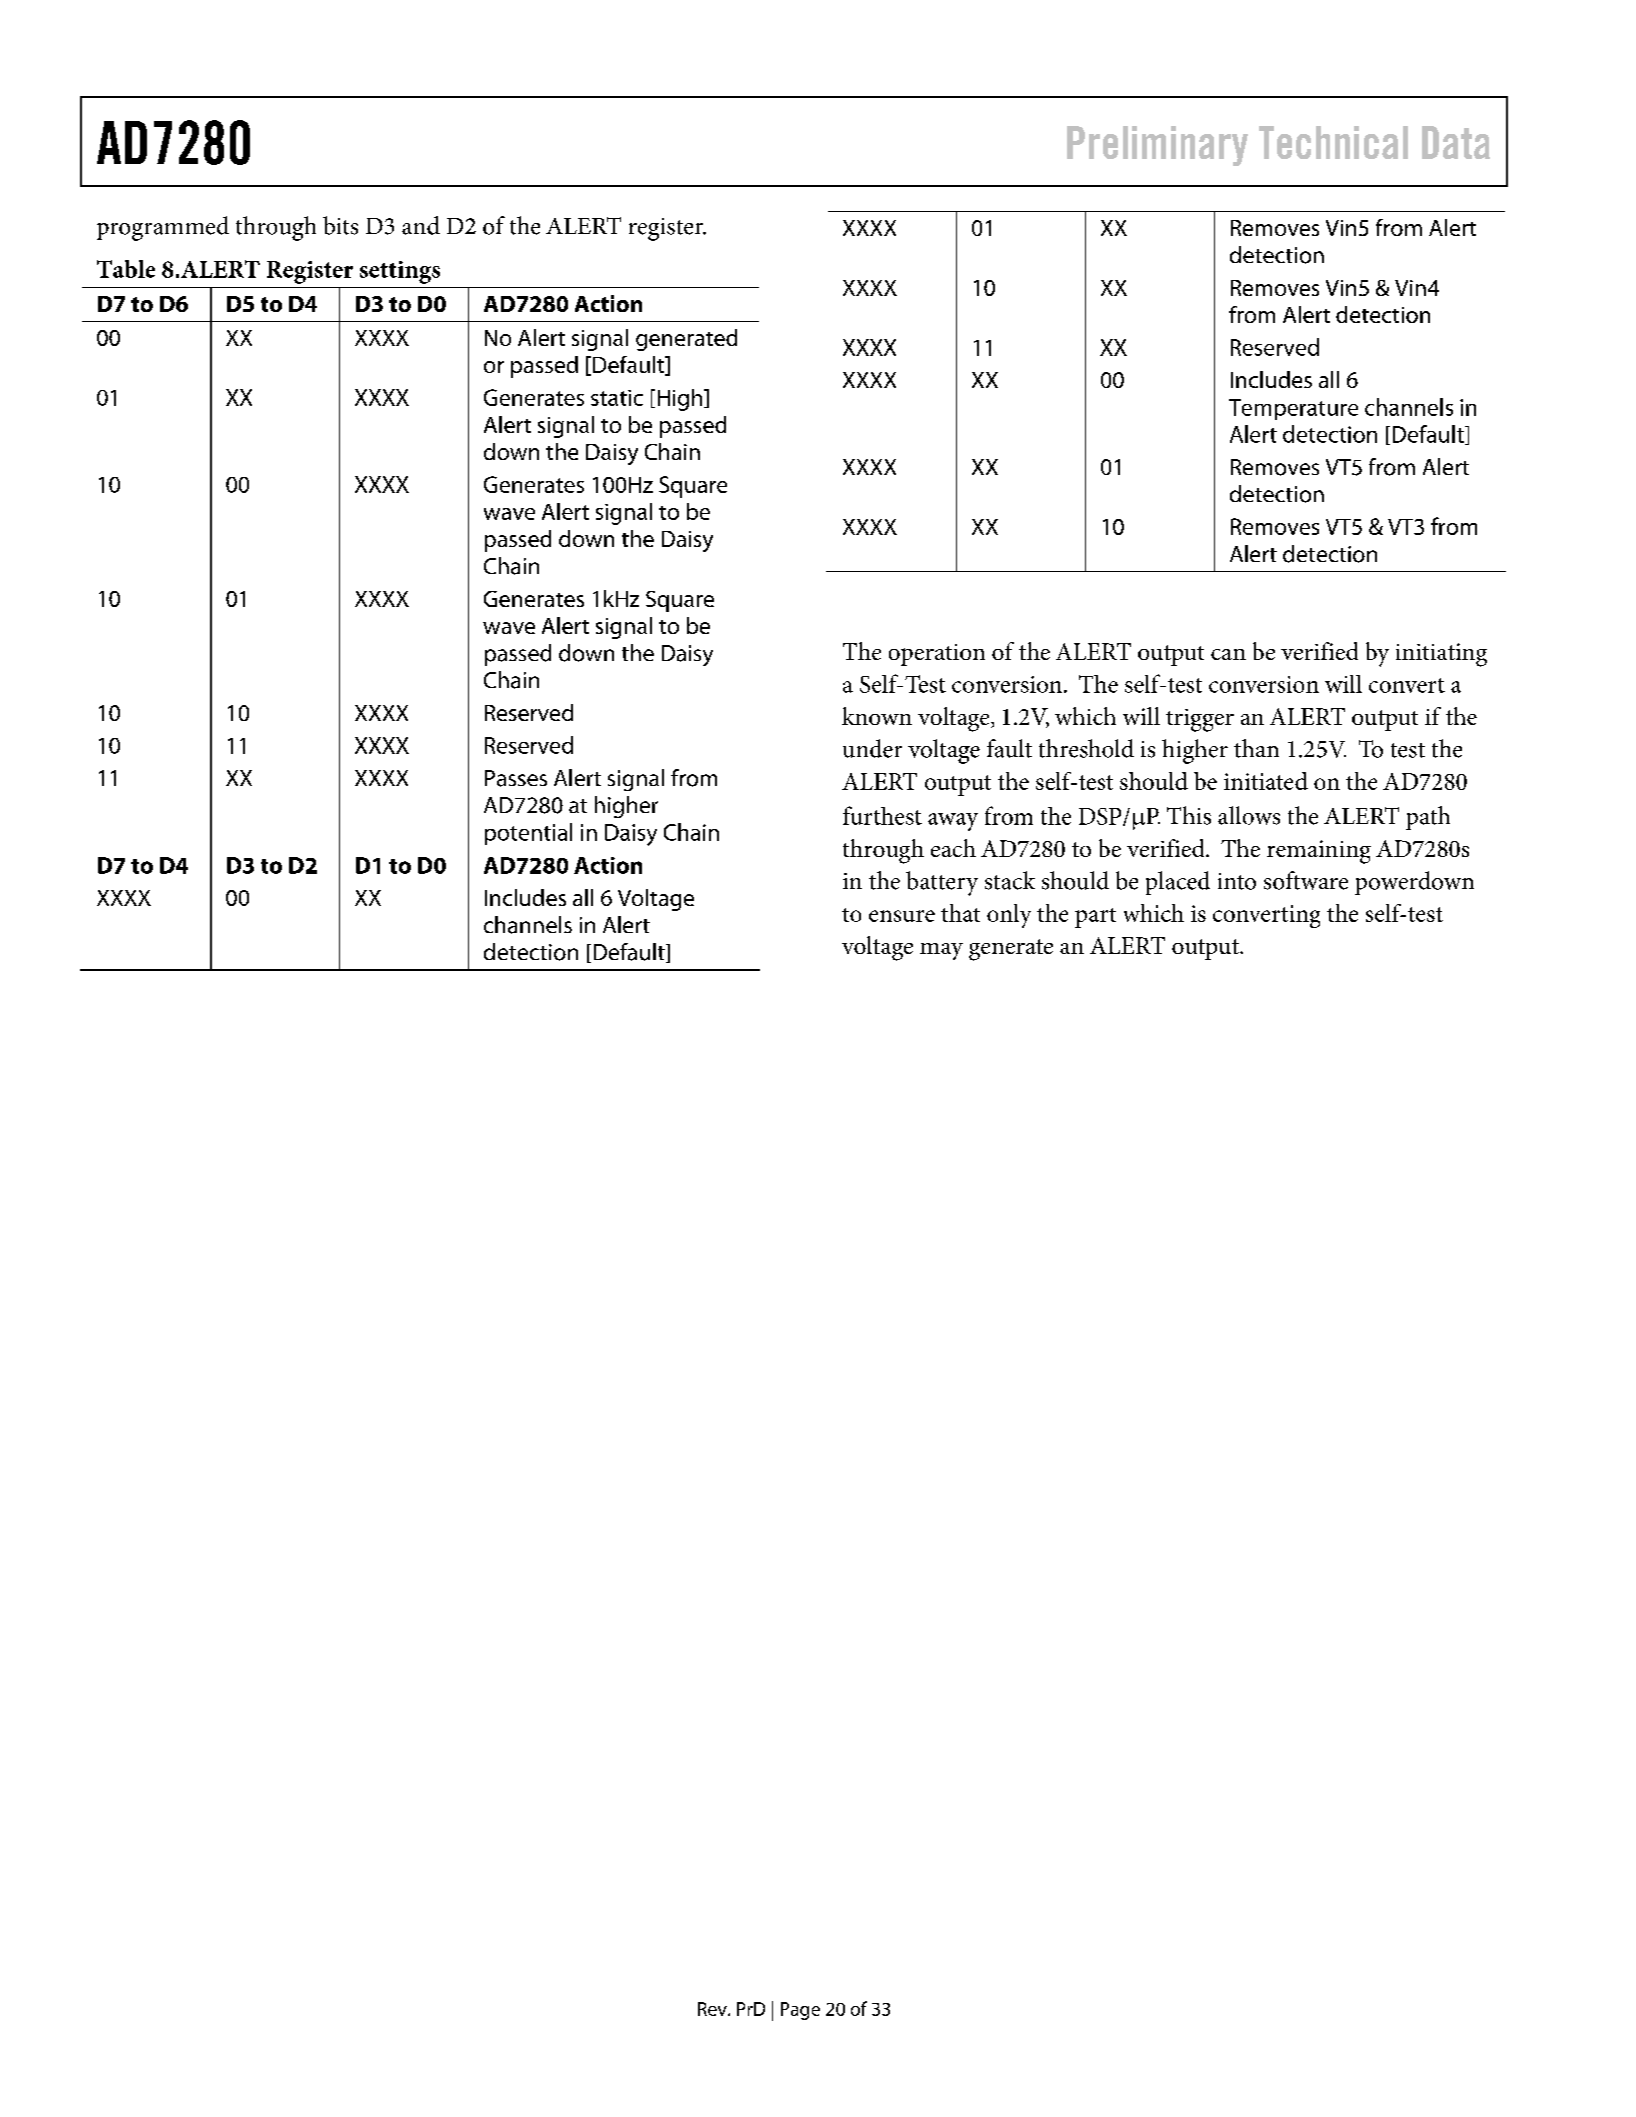 The height and width of the document is (2117, 1636). I want to click on static, so click(617, 398).
